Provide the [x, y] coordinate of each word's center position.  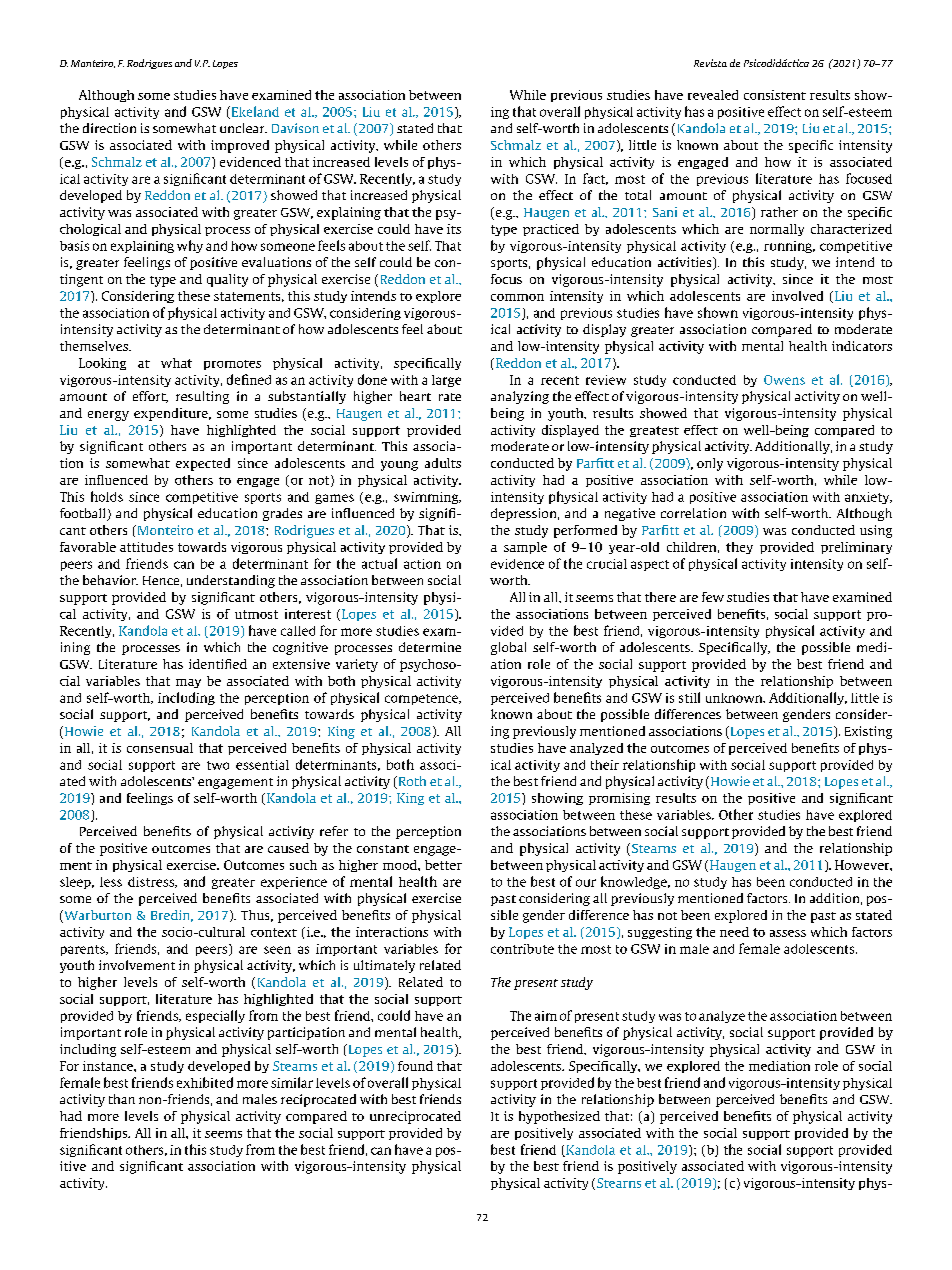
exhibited [205, 1082]
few [713, 597]
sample [525, 548]
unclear [243, 128]
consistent [775, 95]
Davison [295, 128]
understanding [231, 581]
